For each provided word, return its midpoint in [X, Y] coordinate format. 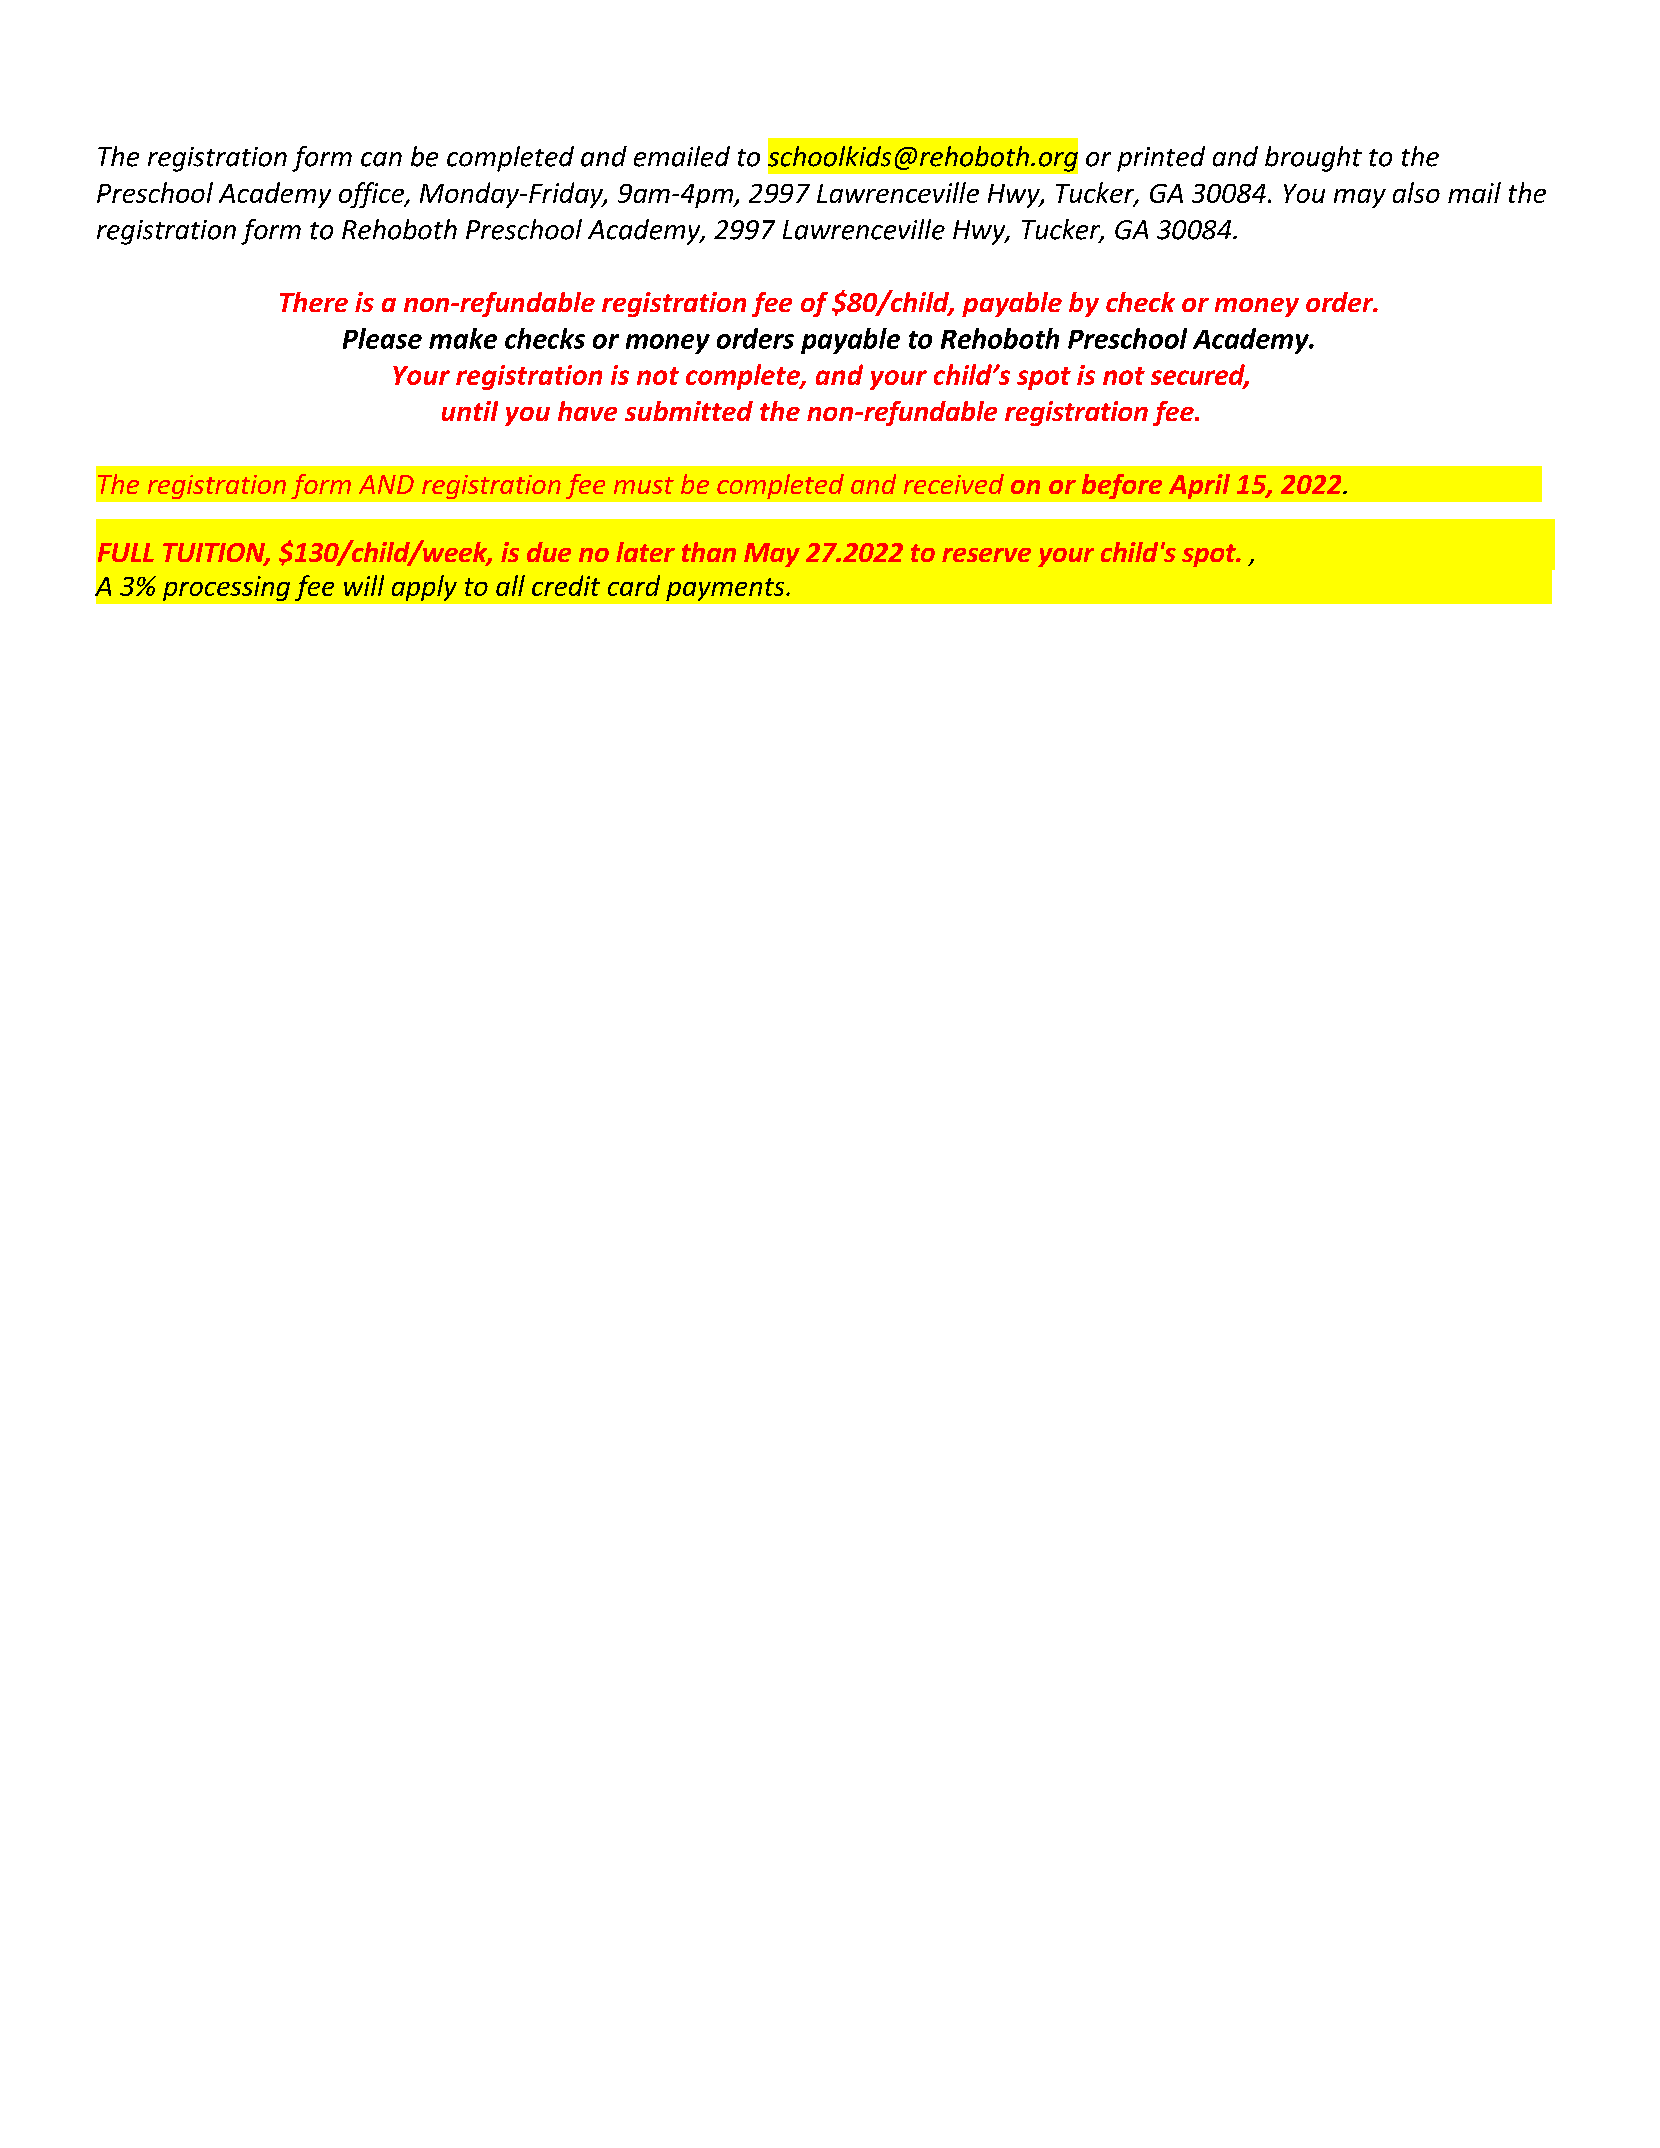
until [470, 411]
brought [1313, 159]
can [381, 159]
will [364, 585]
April [1199, 486]
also [1416, 192]
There [314, 302]
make [463, 338]
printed [1161, 159]
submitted [689, 411]
